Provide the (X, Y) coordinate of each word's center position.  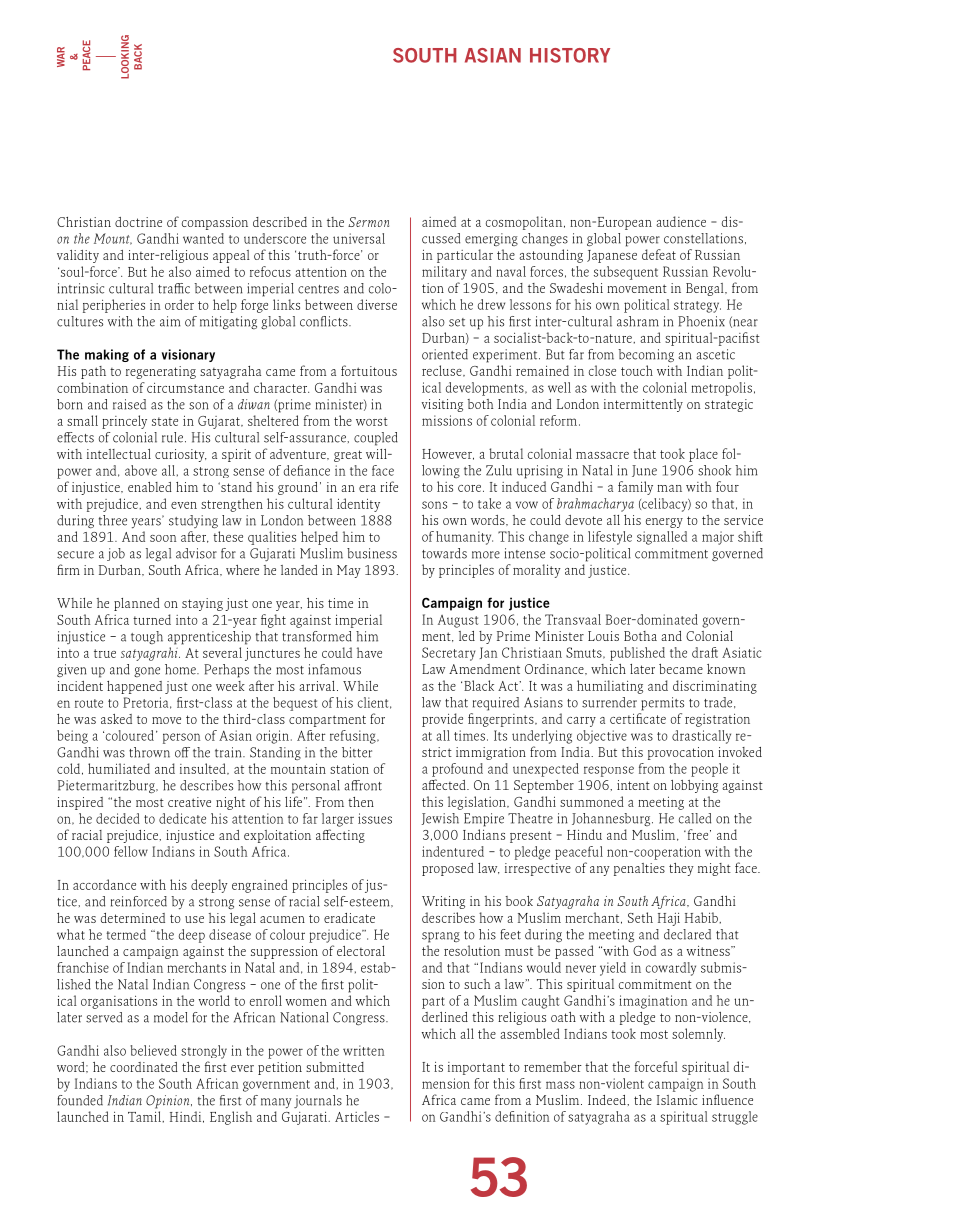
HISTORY (570, 55)
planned (137, 604)
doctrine (138, 222)
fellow (131, 851)
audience (681, 221)
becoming (646, 356)
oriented (445, 354)
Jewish (440, 819)
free (698, 834)
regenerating (161, 372)
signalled (662, 538)
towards (444, 553)
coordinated (144, 1067)
